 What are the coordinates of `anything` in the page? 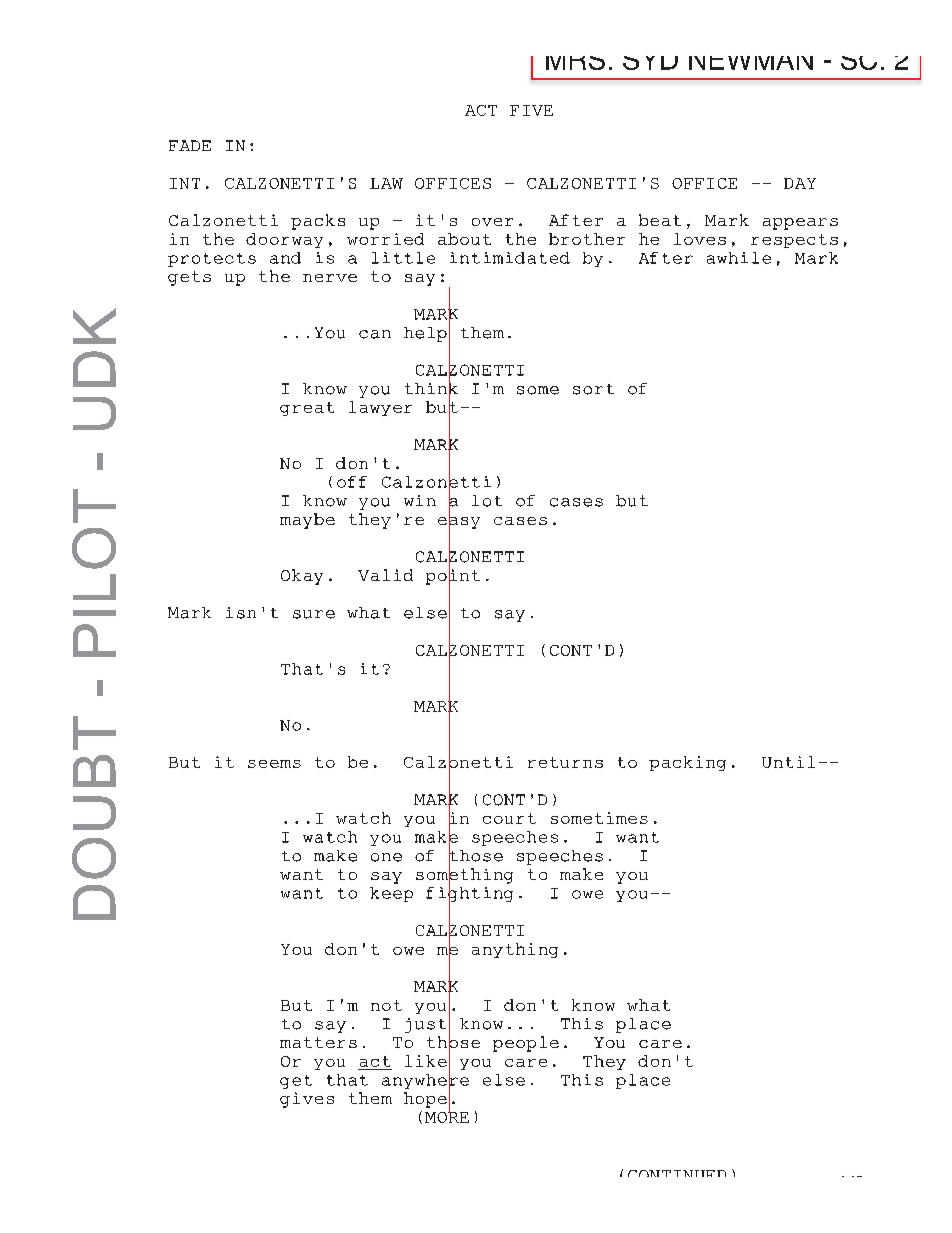 It's located at (515, 950).
